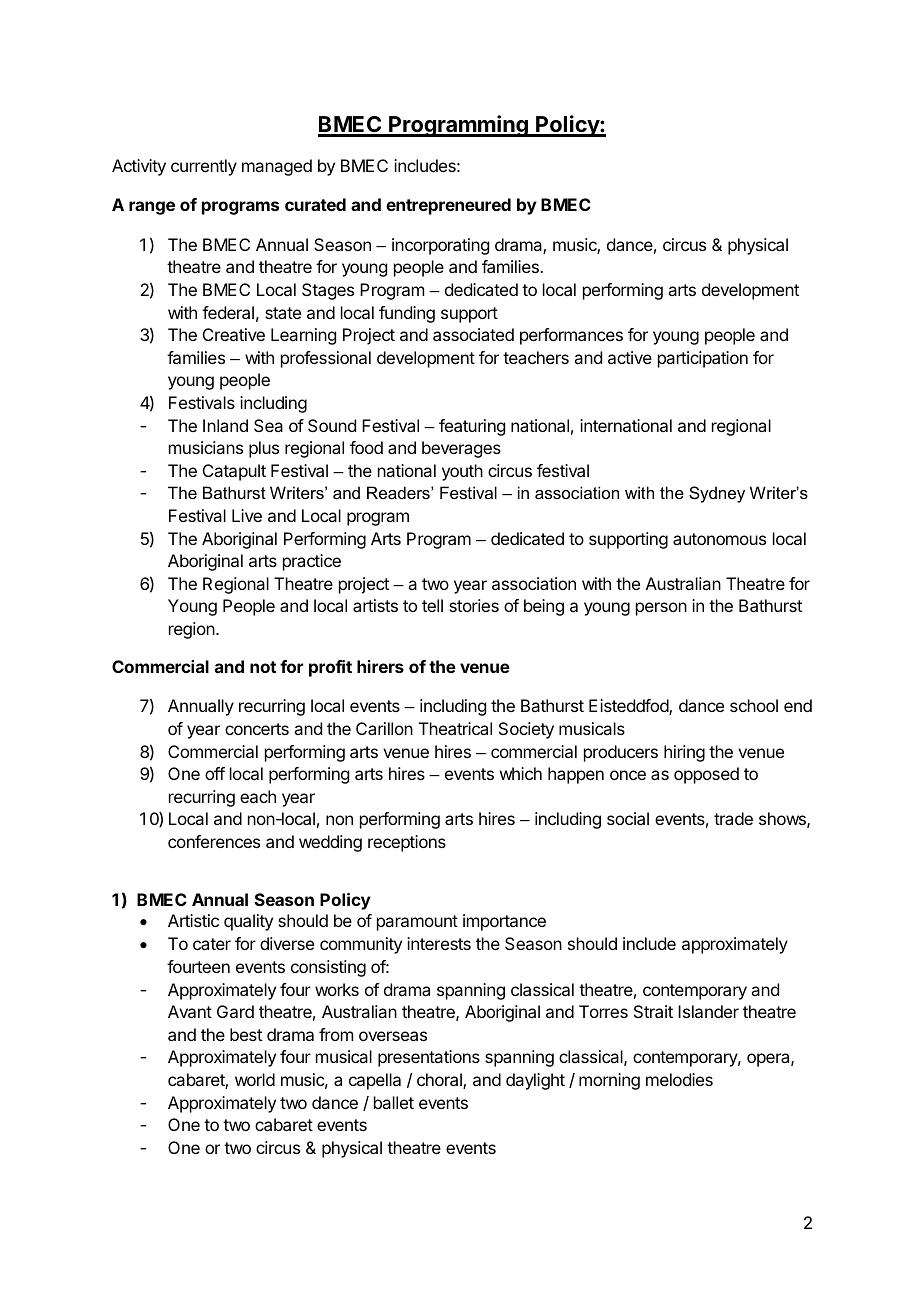 The width and height of the screenshot is (924, 1308). What do you see at coordinates (204, 167) in the screenshot?
I see `currently` at bounding box center [204, 167].
